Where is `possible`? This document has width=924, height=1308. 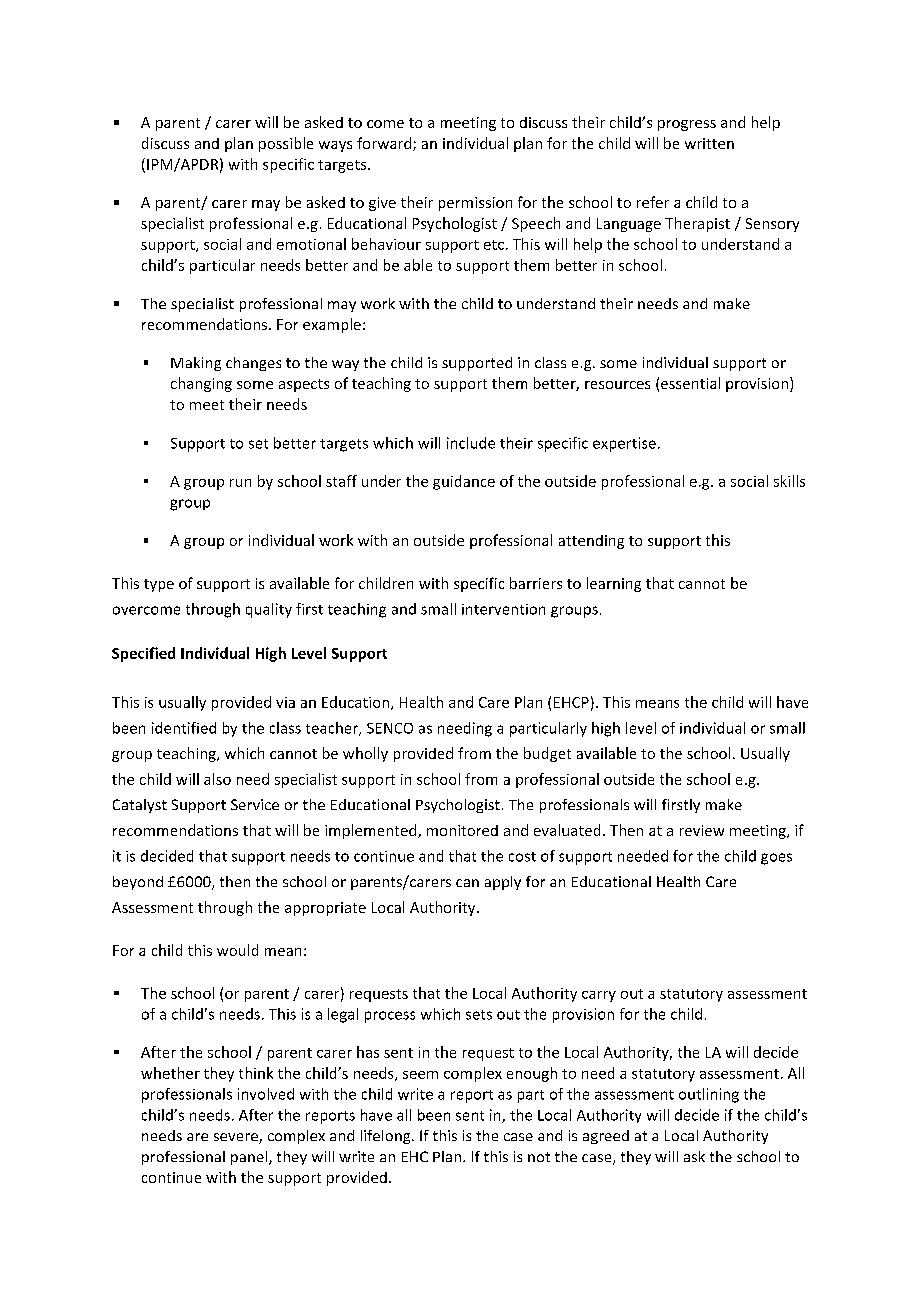 possible is located at coordinates (286, 144).
